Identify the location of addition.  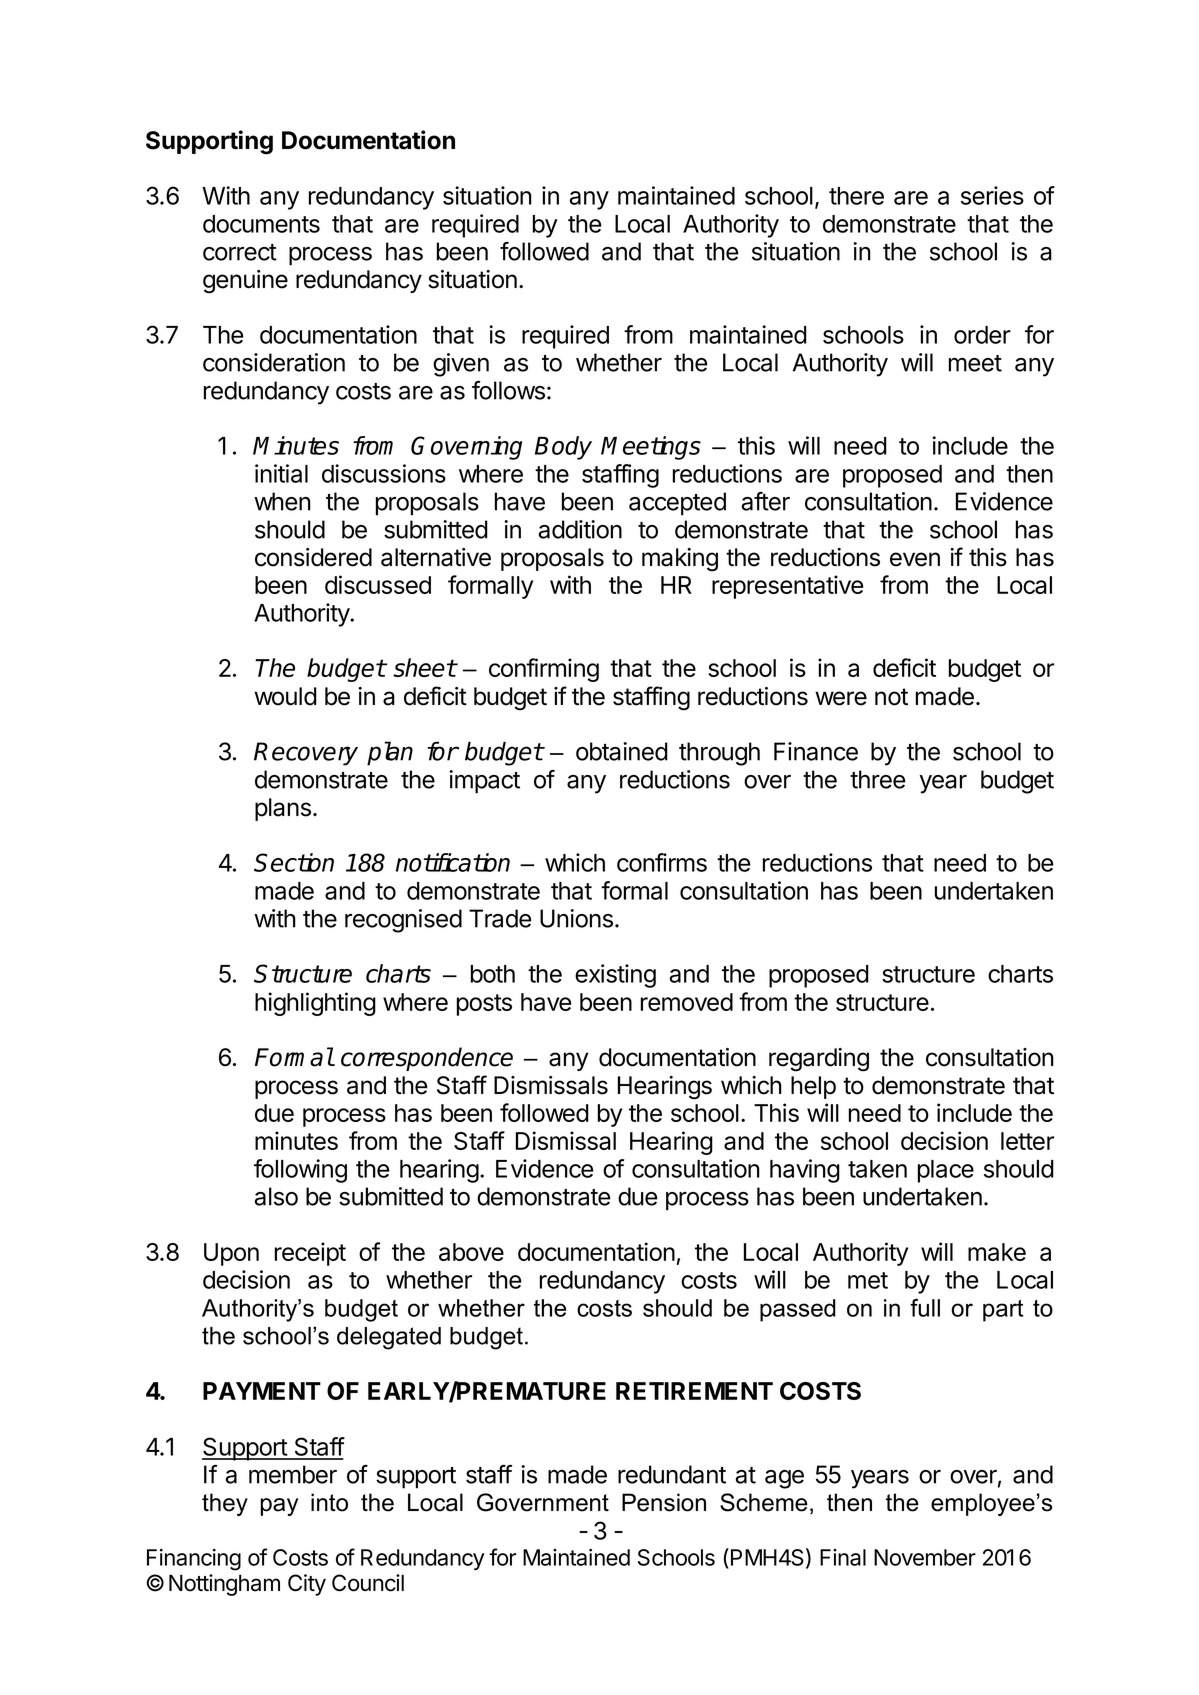
(580, 529).
